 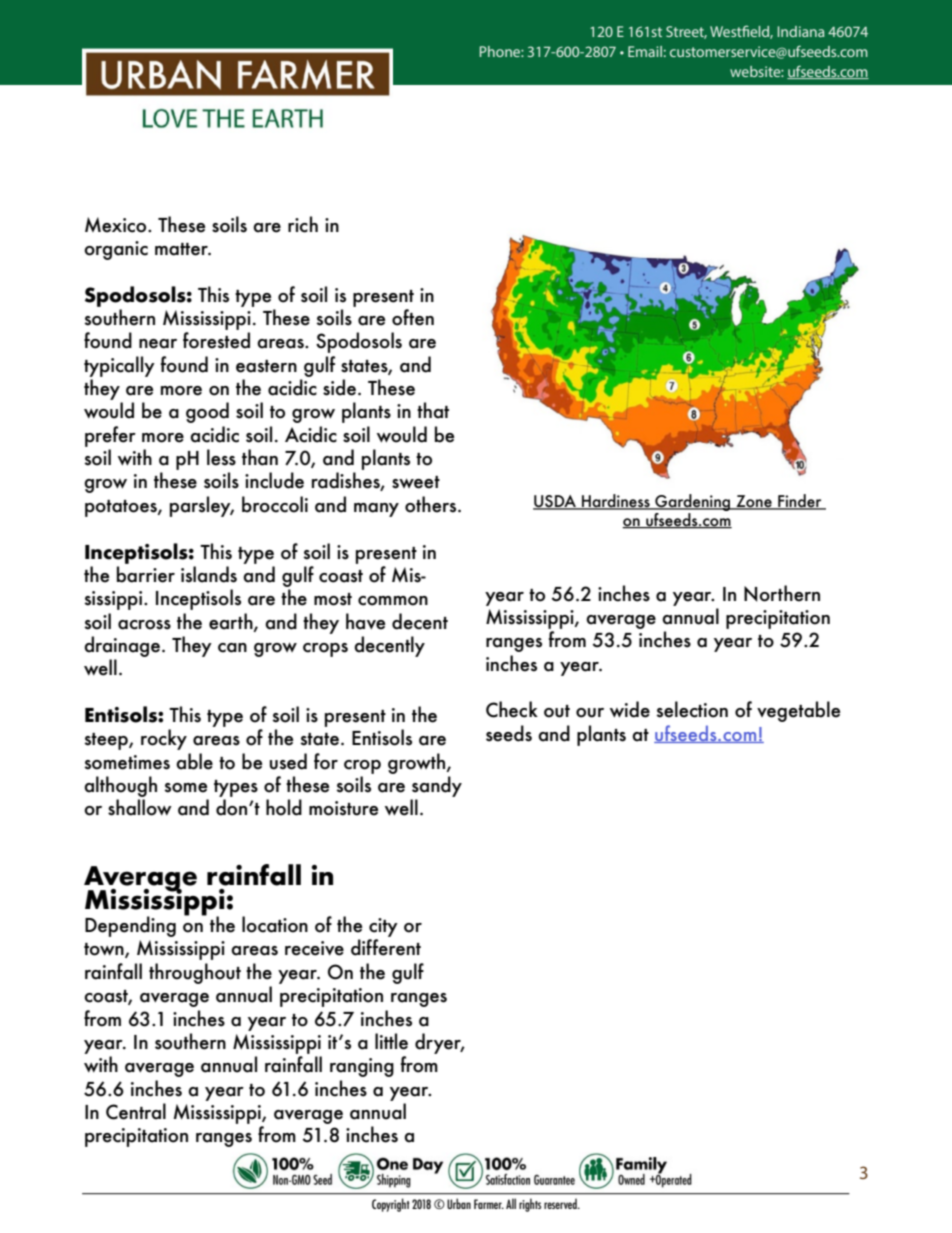 What do you see at coordinates (117, 225) in the screenshot?
I see `Mexico` at bounding box center [117, 225].
